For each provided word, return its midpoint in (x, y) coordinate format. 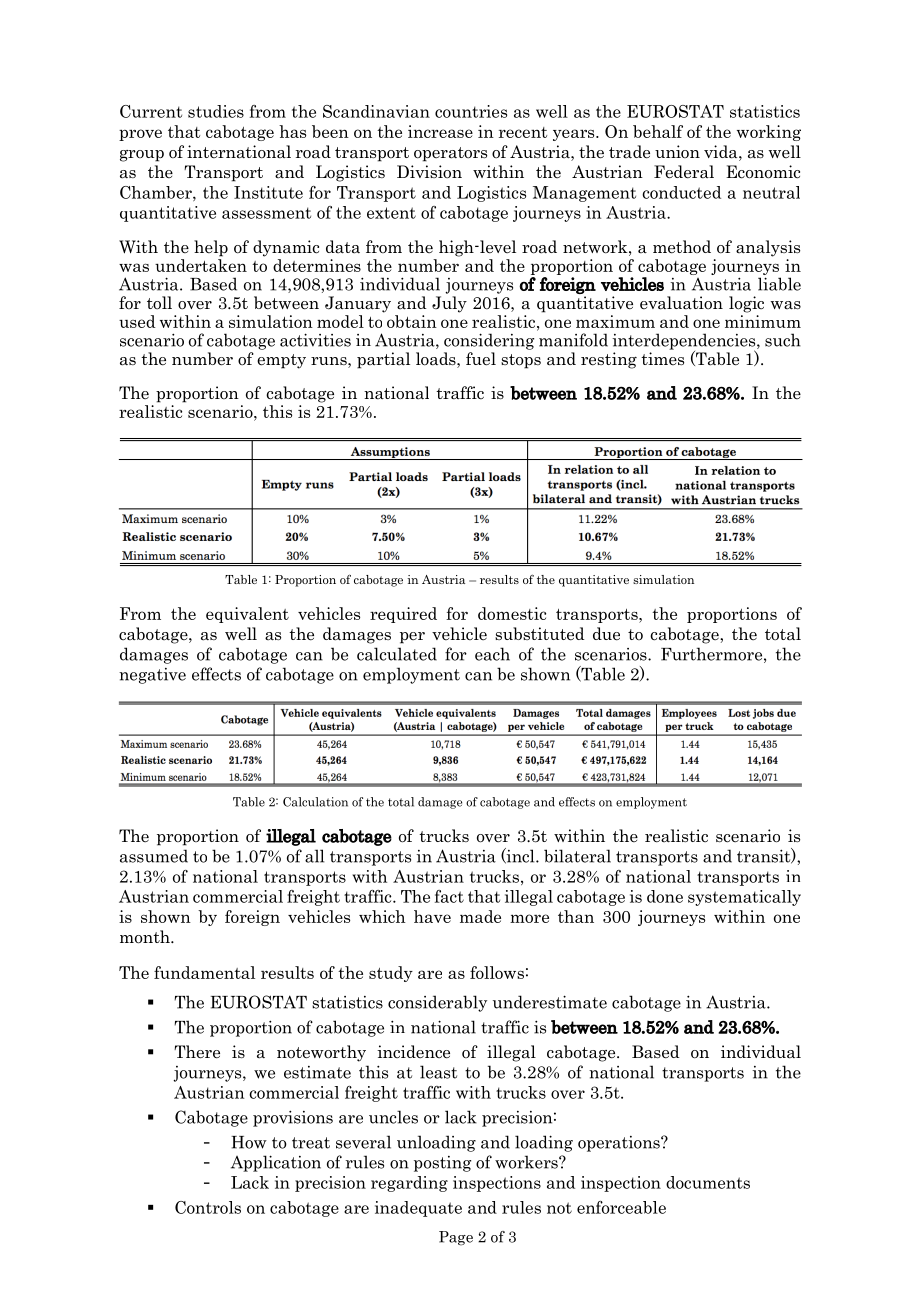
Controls (208, 1207)
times (662, 358)
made (480, 916)
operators (450, 154)
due (606, 634)
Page (456, 1238)
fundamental (204, 972)
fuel (481, 359)
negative (152, 676)
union (677, 151)
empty (281, 361)
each (492, 654)
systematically (744, 898)
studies (216, 111)
